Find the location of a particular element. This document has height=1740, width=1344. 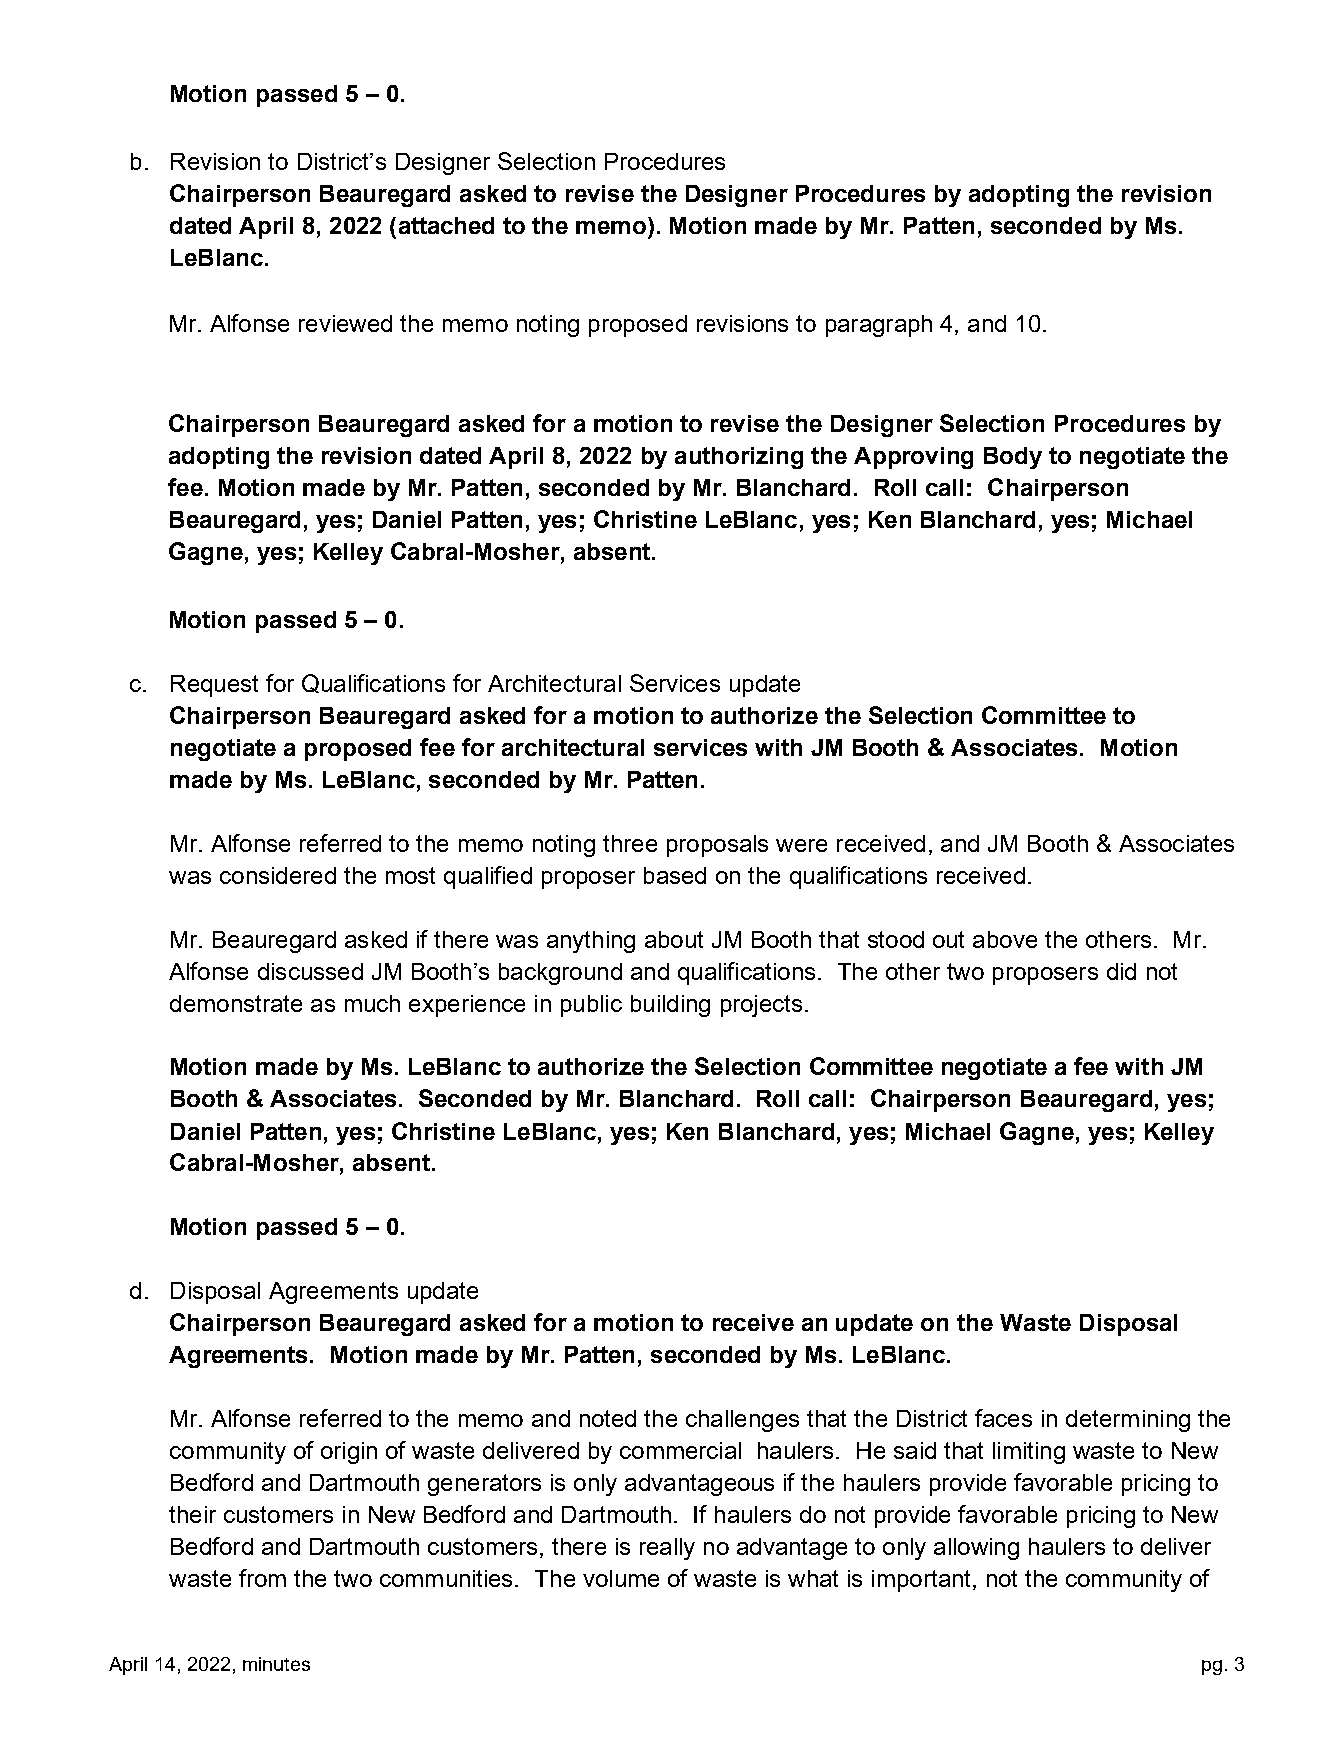

allowing is located at coordinates (976, 1549).
